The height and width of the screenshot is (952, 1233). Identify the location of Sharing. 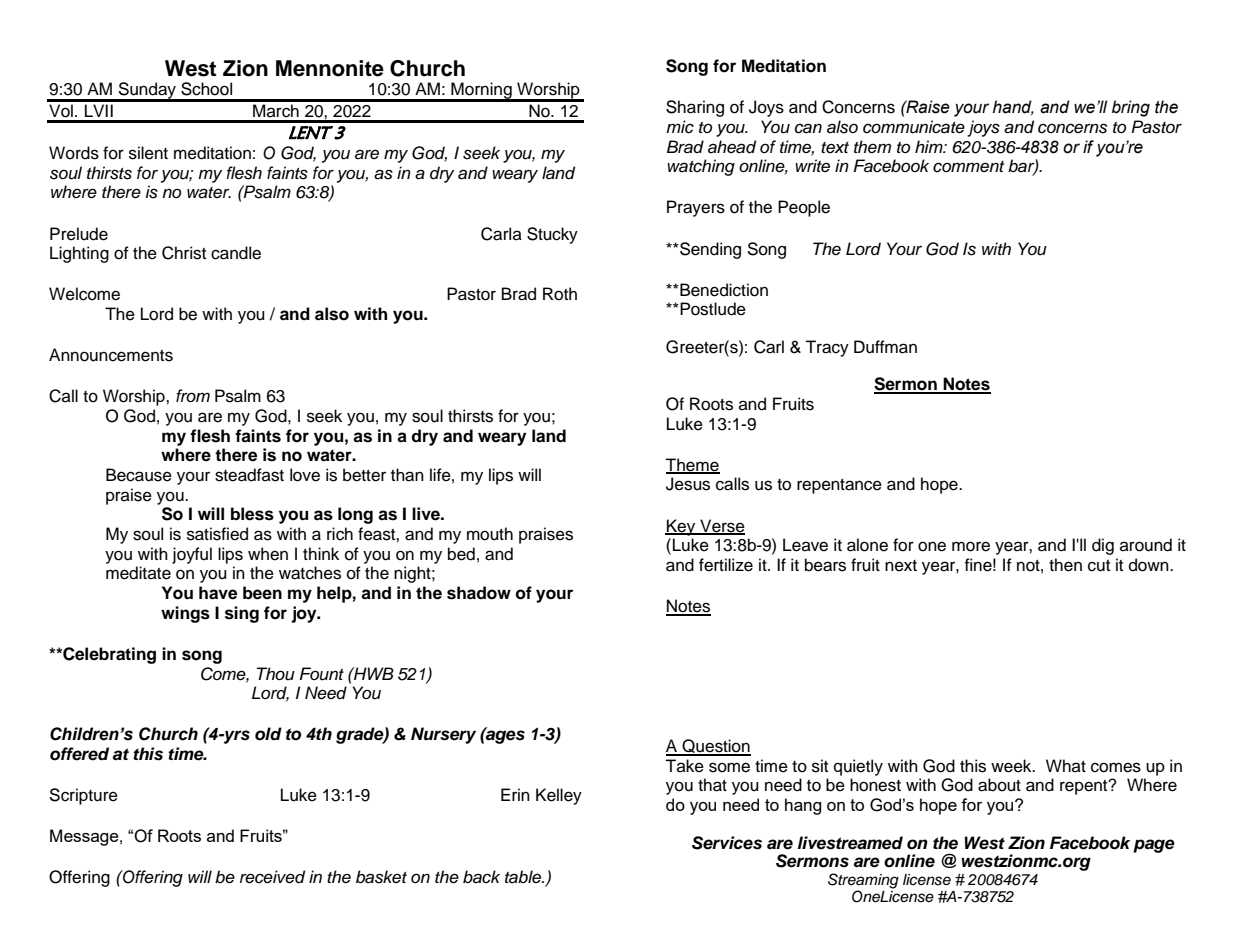
(695, 108).
